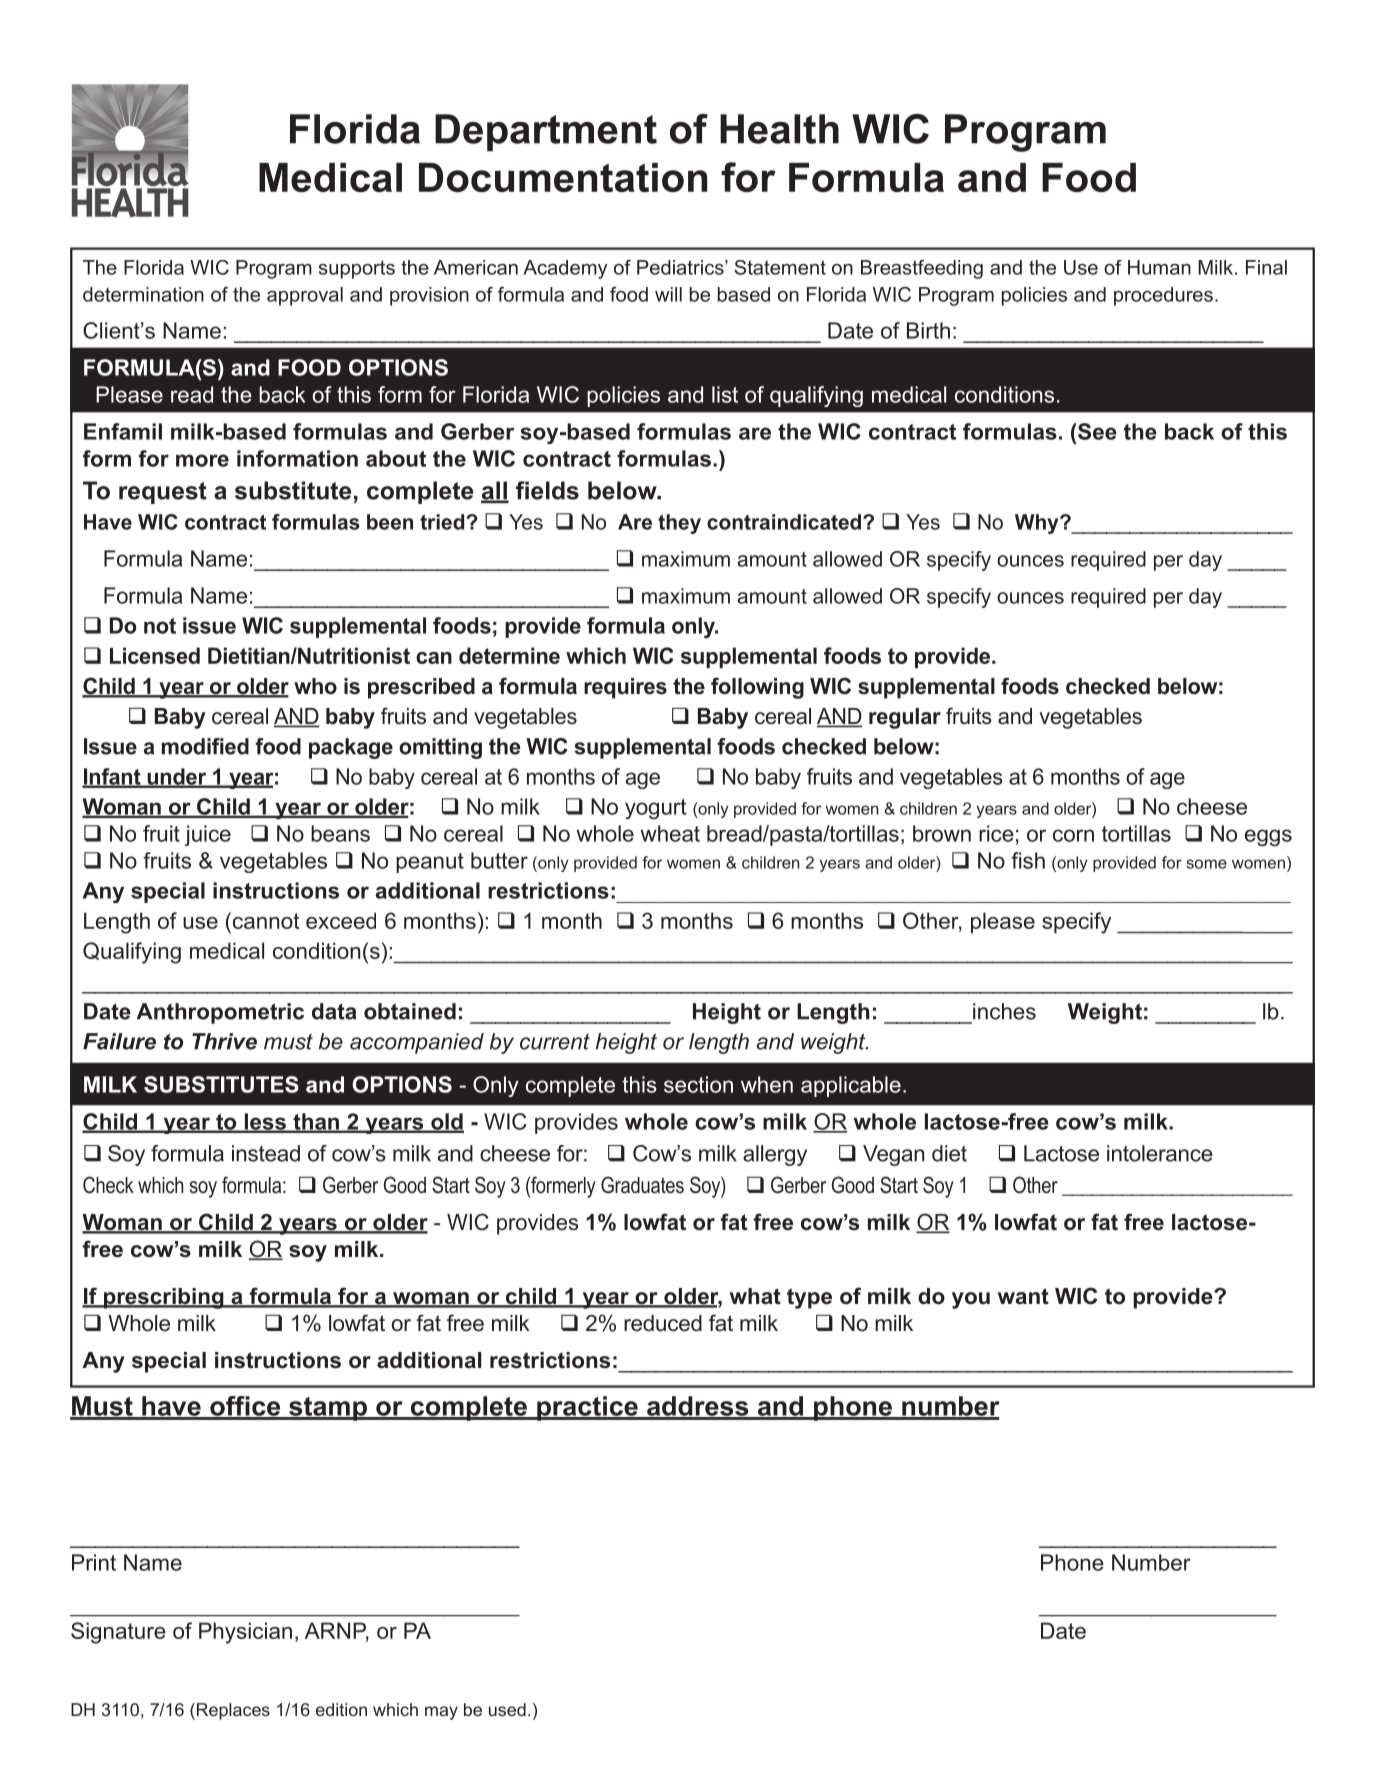 The height and width of the screenshot is (1777, 1373). What do you see at coordinates (563, 177) in the screenshot?
I see `Documentation` at bounding box center [563, 177].
